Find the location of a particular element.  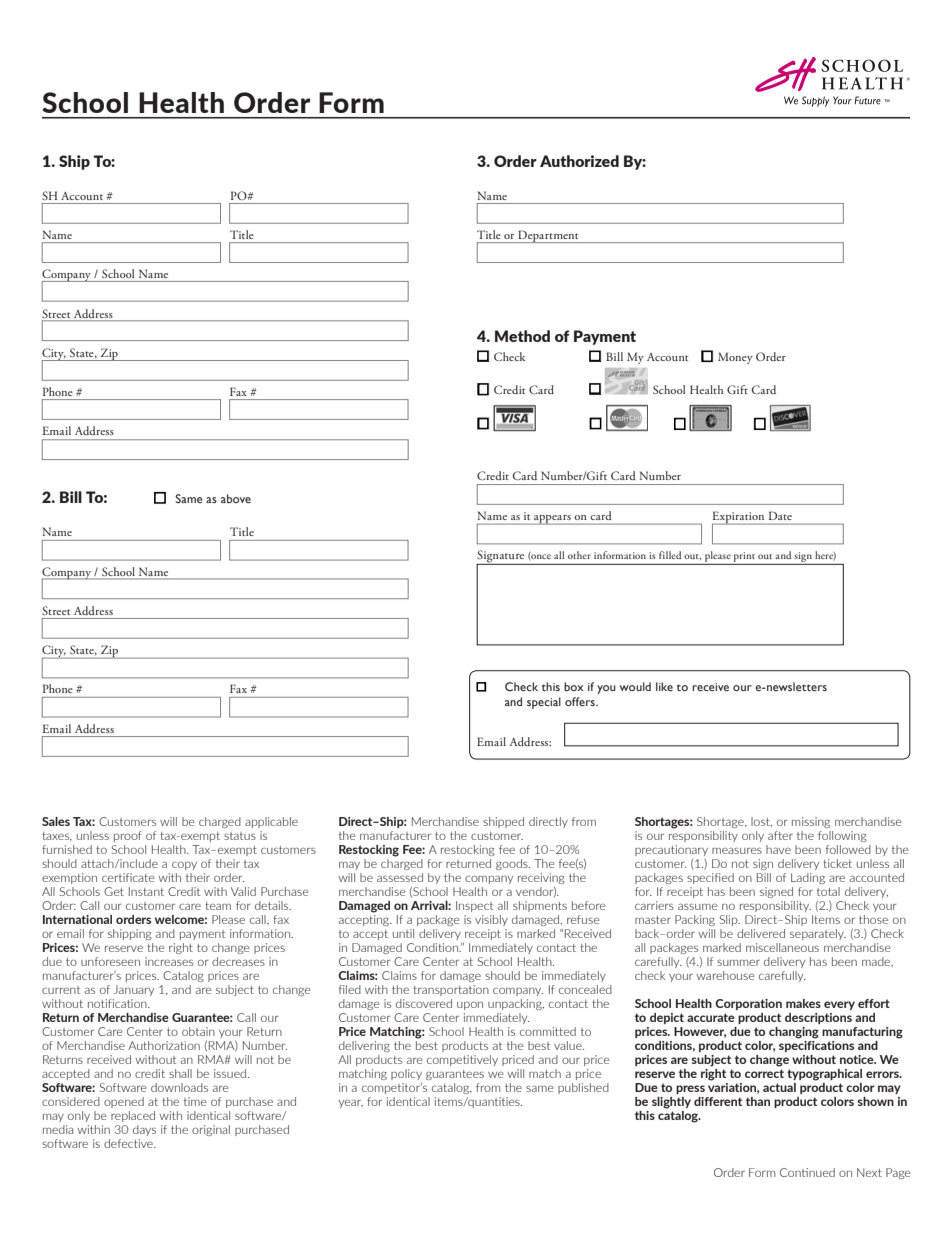

special is located at coordinates (544, 703).
